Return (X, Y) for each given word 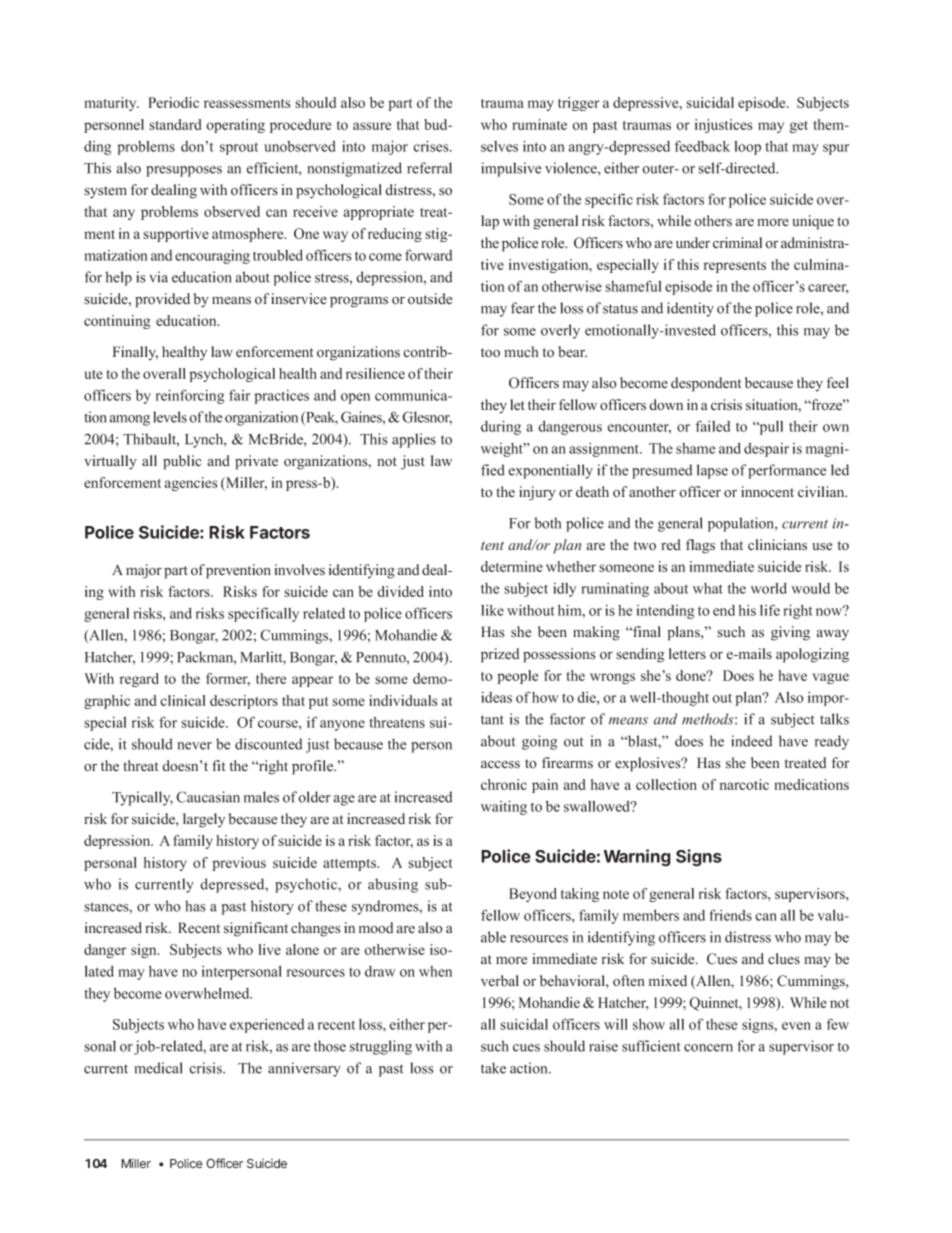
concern (708, 1048)
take (493, 1068)
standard (175, 124)
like (492, 610)
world (769, 588)
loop (747, 148)
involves (299, 570)
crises (432, 146)
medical (159, 1068)
